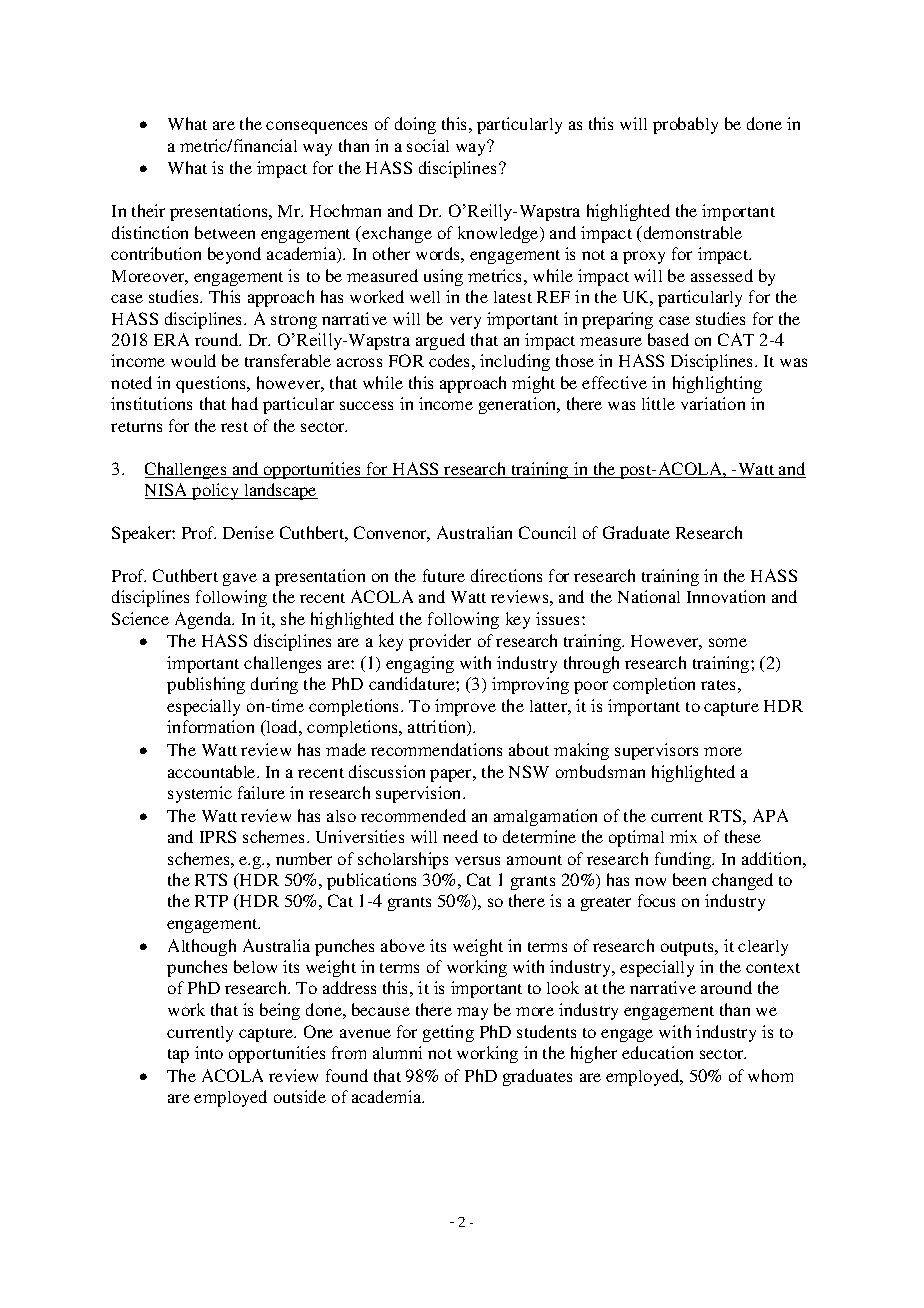 Image resolution: width=924 pixels, height=1308 pixels. What do you see at coordinates (209, 1052) in the image?
I see `into` at bounding box center [209, 1052].
